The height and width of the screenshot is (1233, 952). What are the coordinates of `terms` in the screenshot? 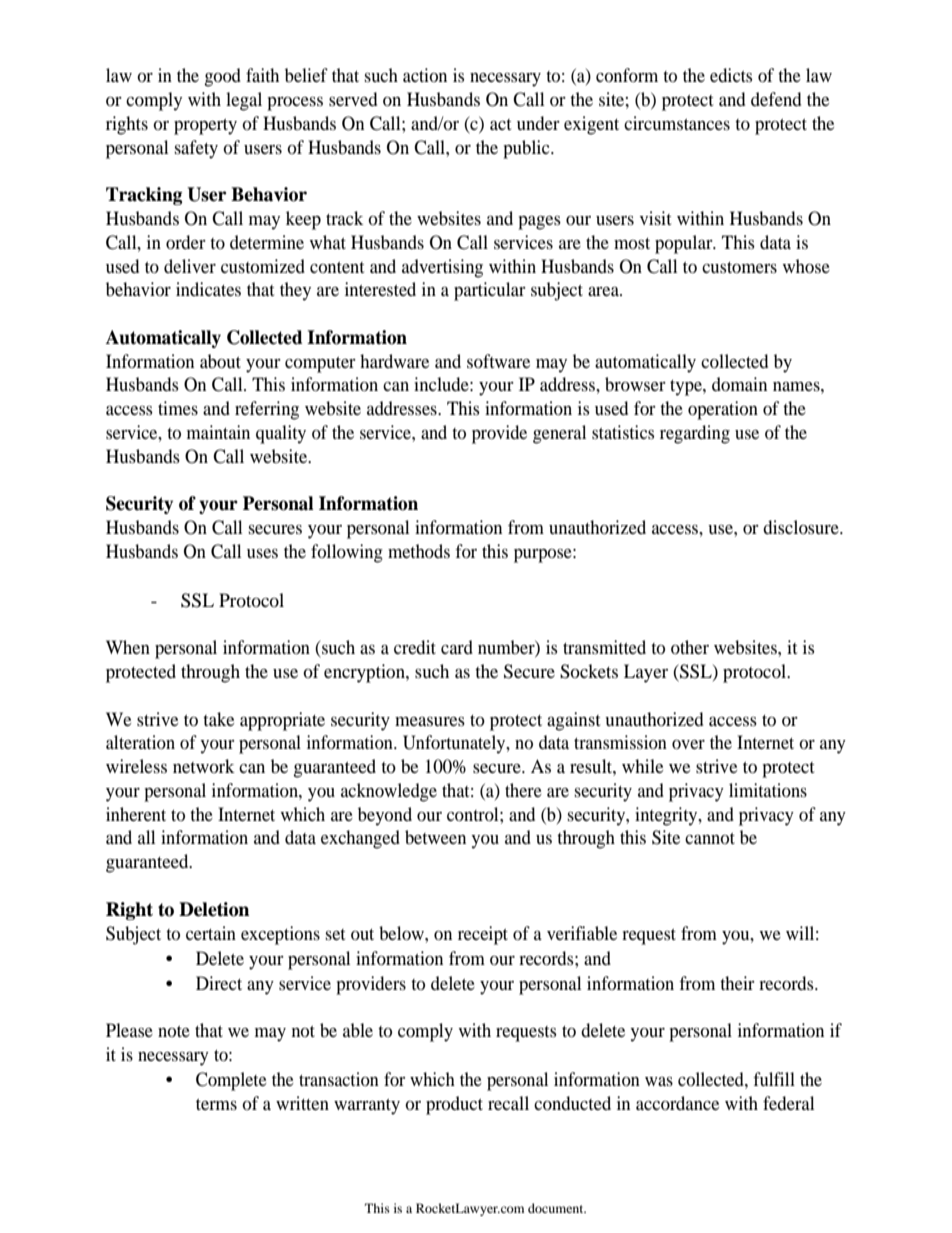 It's located at (216, 1104).
